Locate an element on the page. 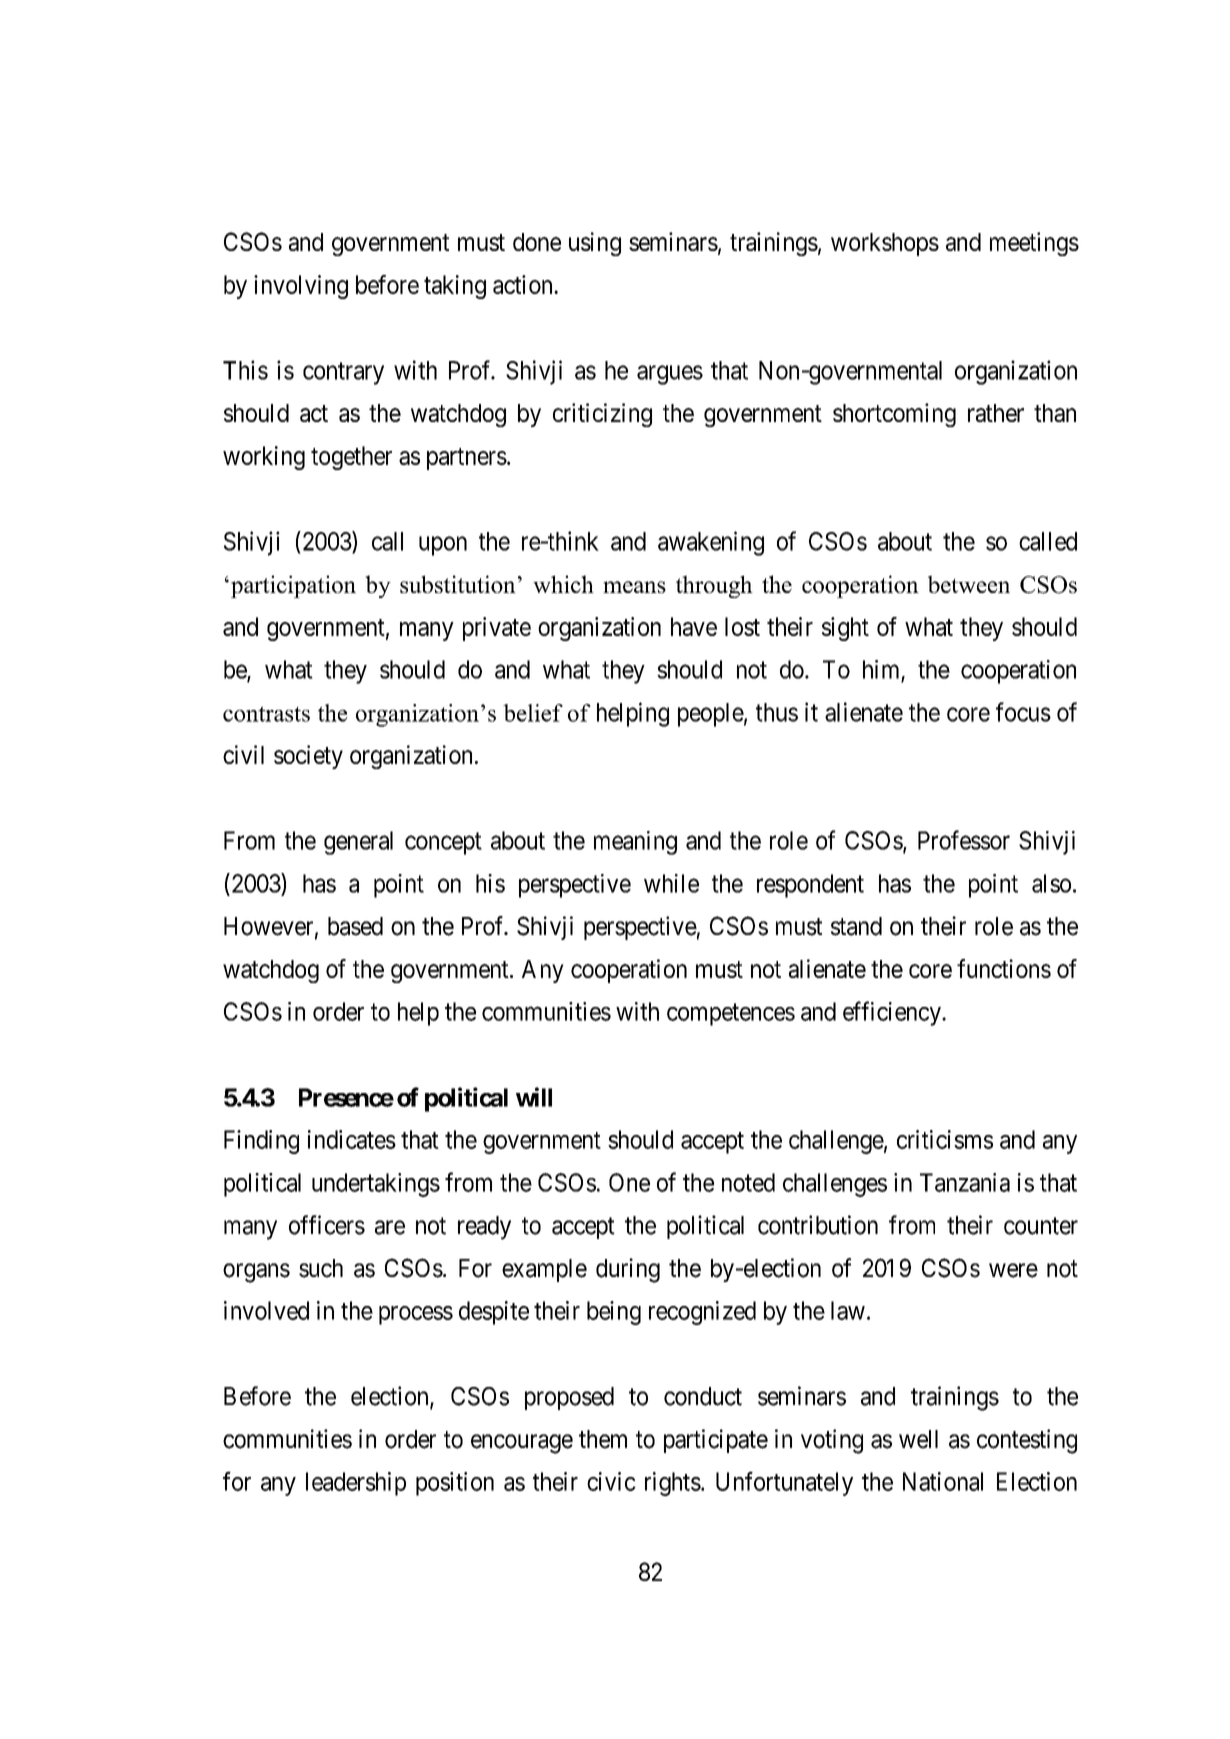 The width and height of the page is (1230, 1739). using is located at coordinates (595, 244).
